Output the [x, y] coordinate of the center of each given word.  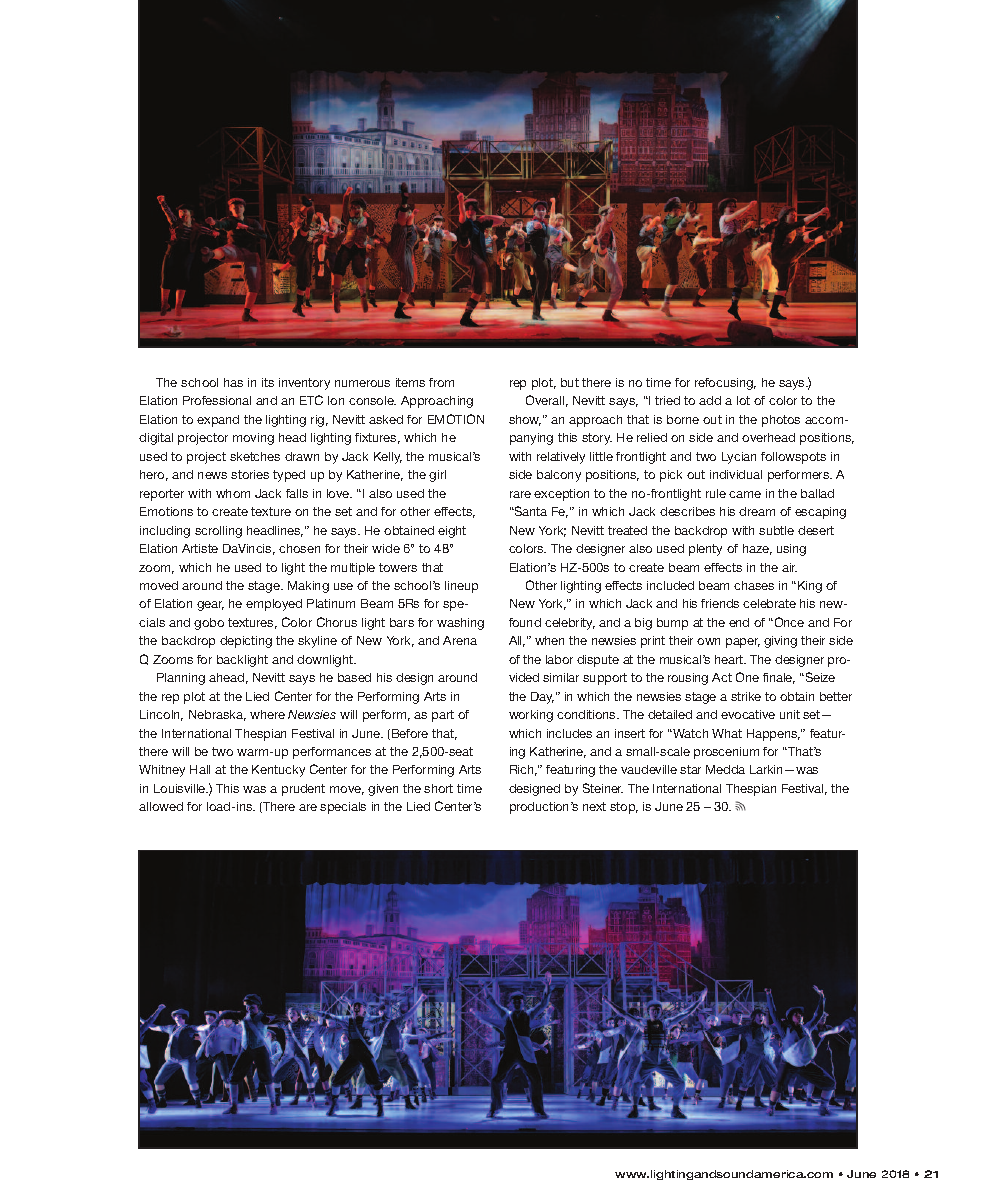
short [438, 788]
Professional [217, 400]
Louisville [181, 788]
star [690, 769]
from [441, 382]
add [710, 400]
